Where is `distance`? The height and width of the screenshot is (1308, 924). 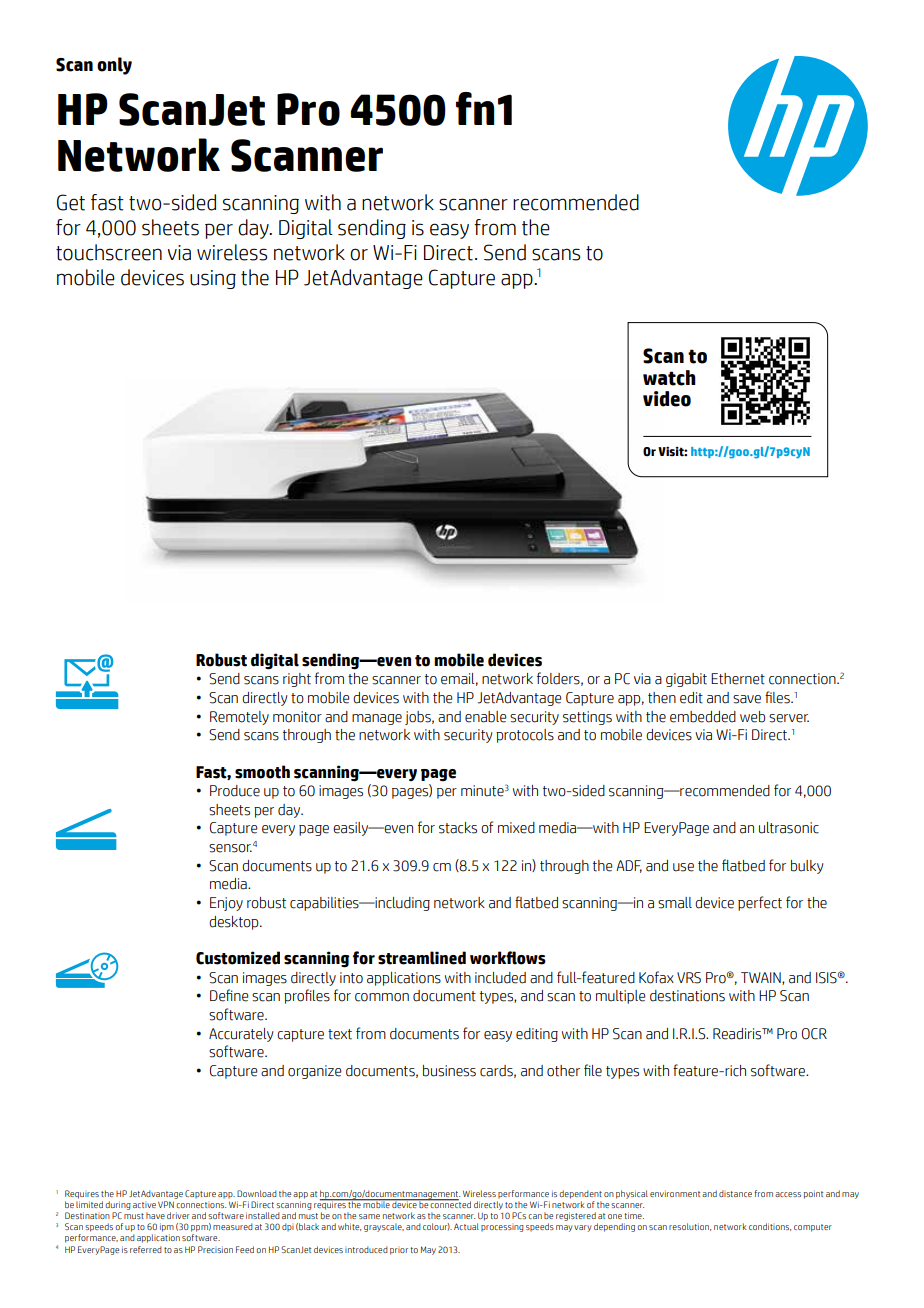
distance is located at coordinates (735, 1193).
